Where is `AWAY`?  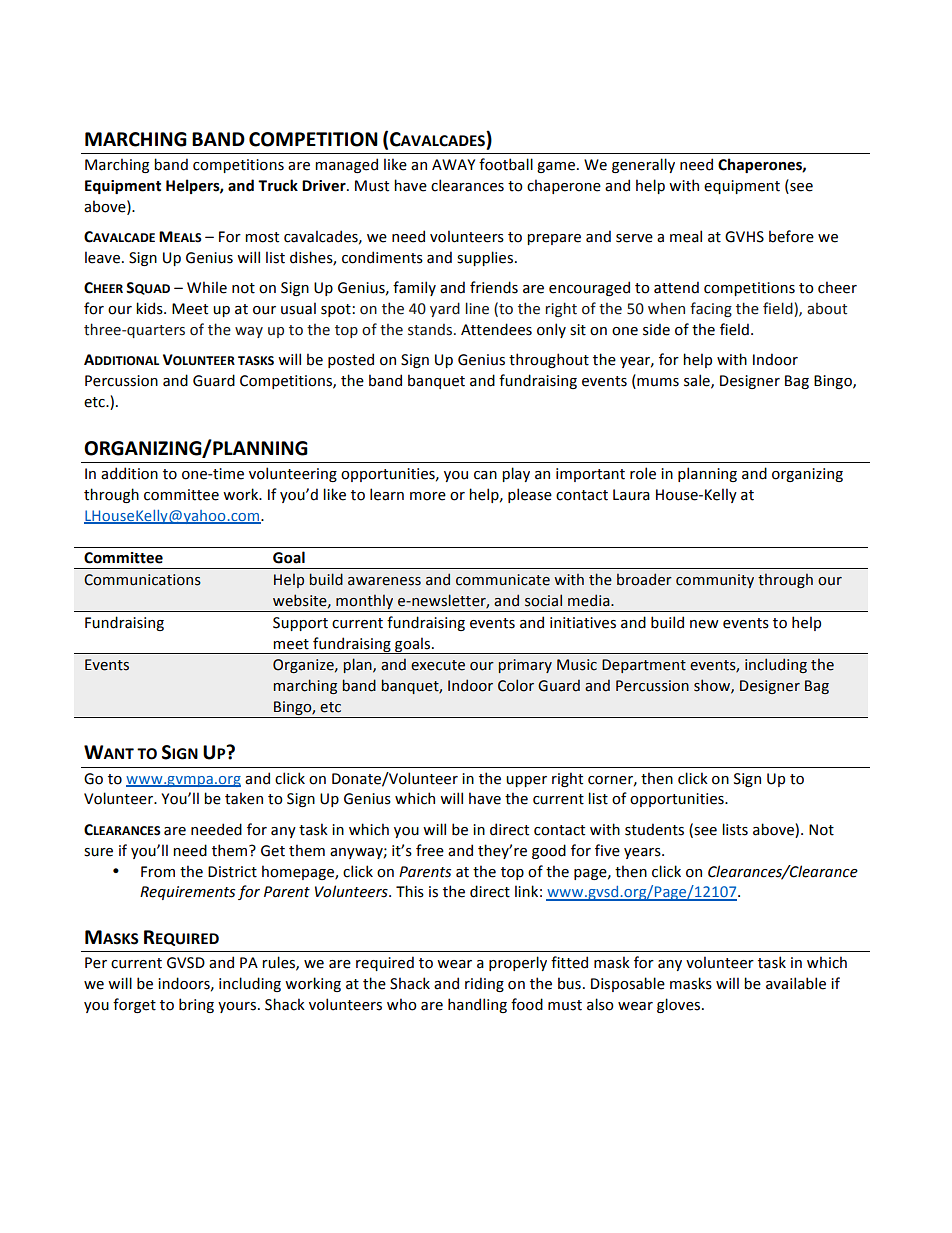
AWAY is located at coordinates (453, 164).
